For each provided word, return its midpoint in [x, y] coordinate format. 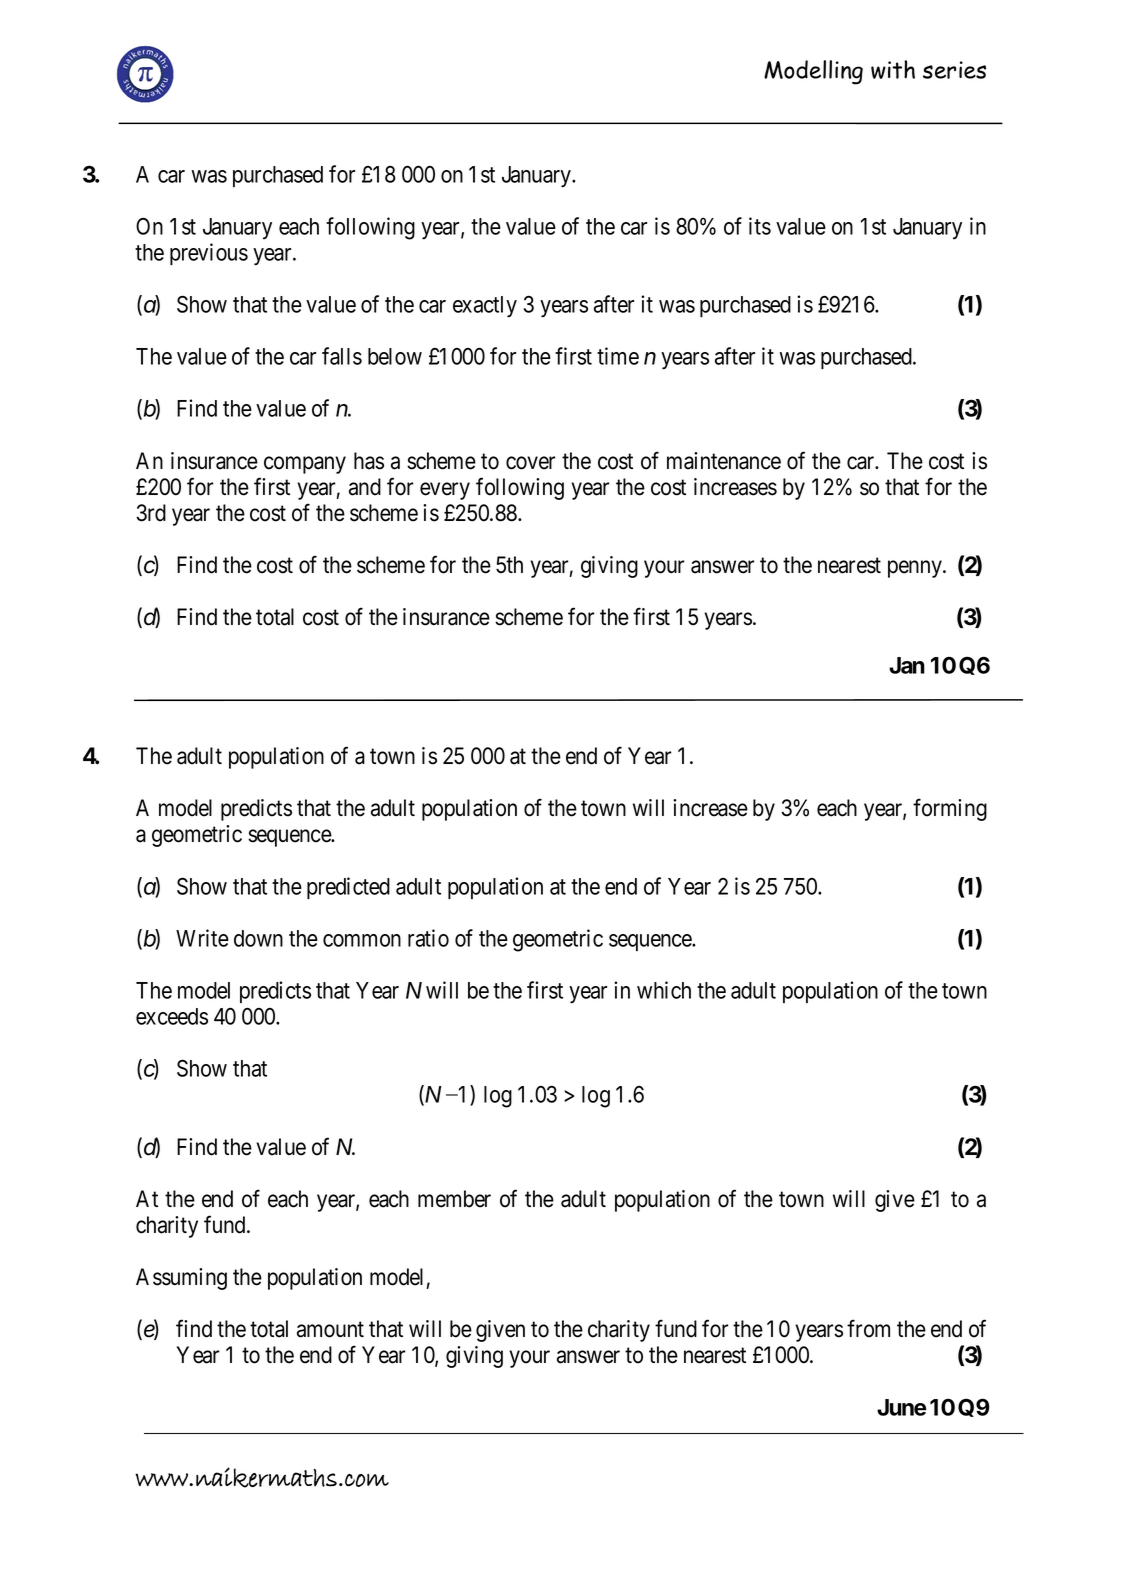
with [893, 69]
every [445, 491]
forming [950, 809]
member [454, 1199]
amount [330, 1330]
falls [342, 356]
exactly [485, 307]
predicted [348, 888]
